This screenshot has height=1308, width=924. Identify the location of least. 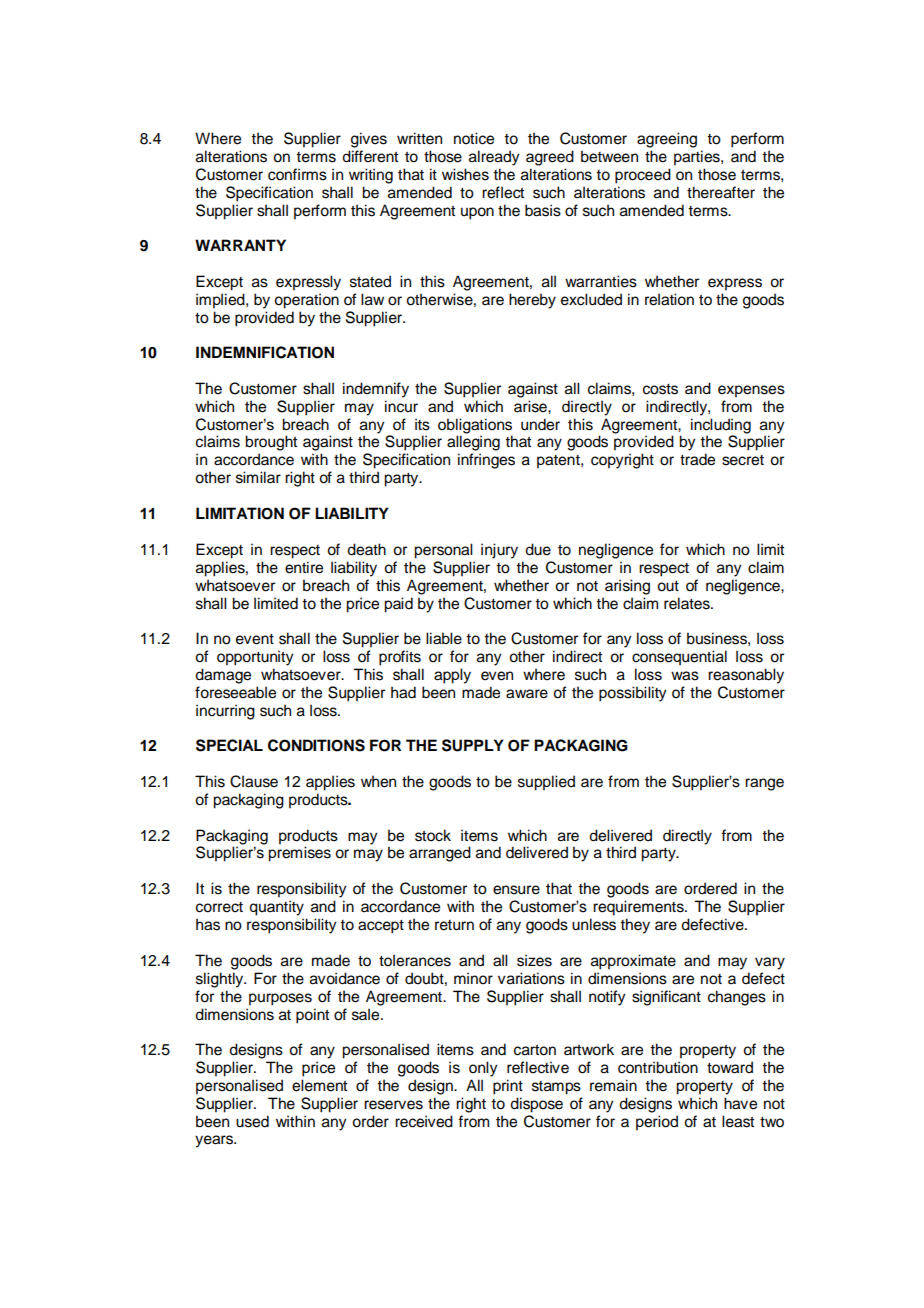
(738, 1121).
